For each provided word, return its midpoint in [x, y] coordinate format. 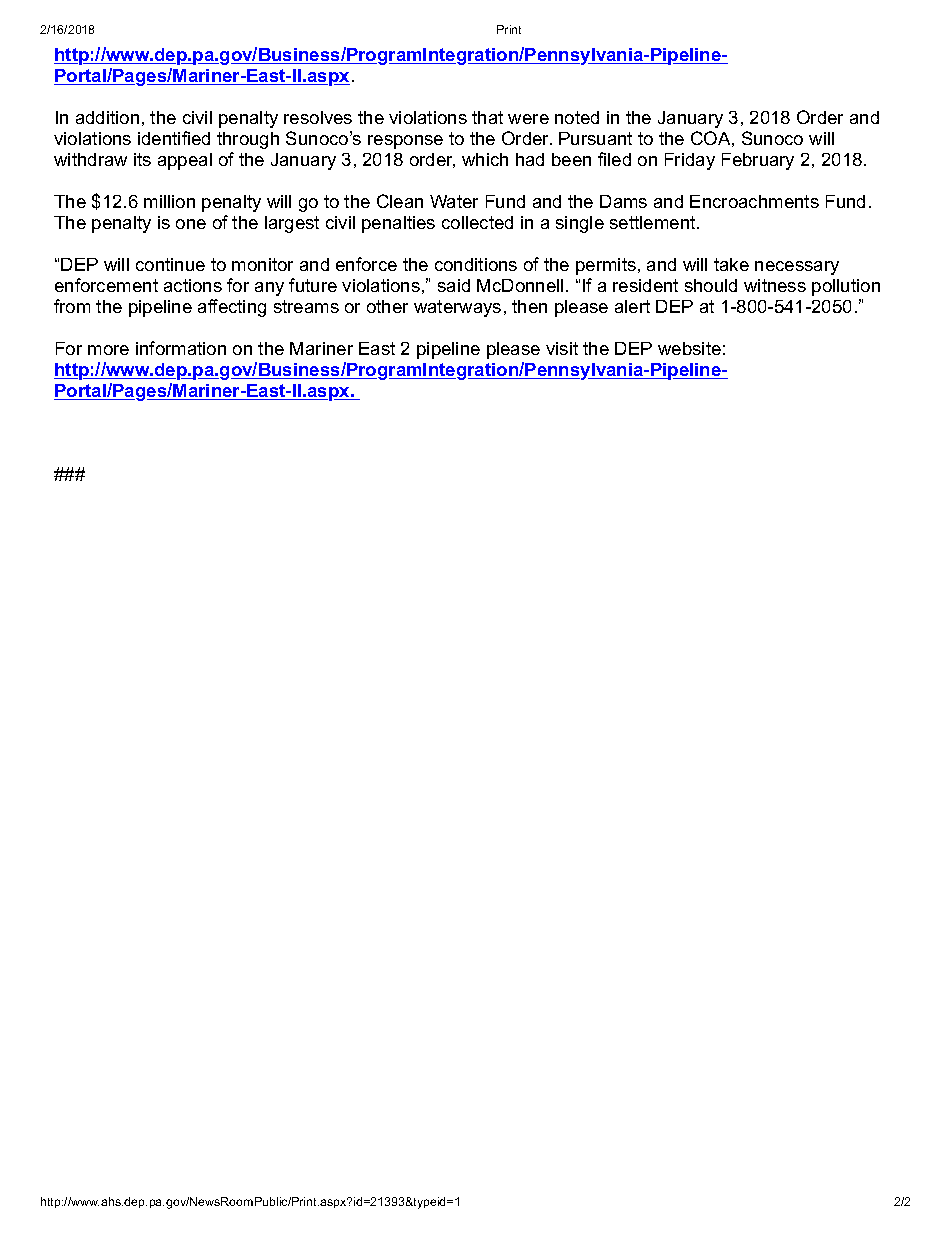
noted [577, 117]
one [191, 224]
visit [562, 348]
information [181, 348]
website [689, 348]
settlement [654, 222]
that [487, 117]
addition [107, 117]
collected [477, 222]
